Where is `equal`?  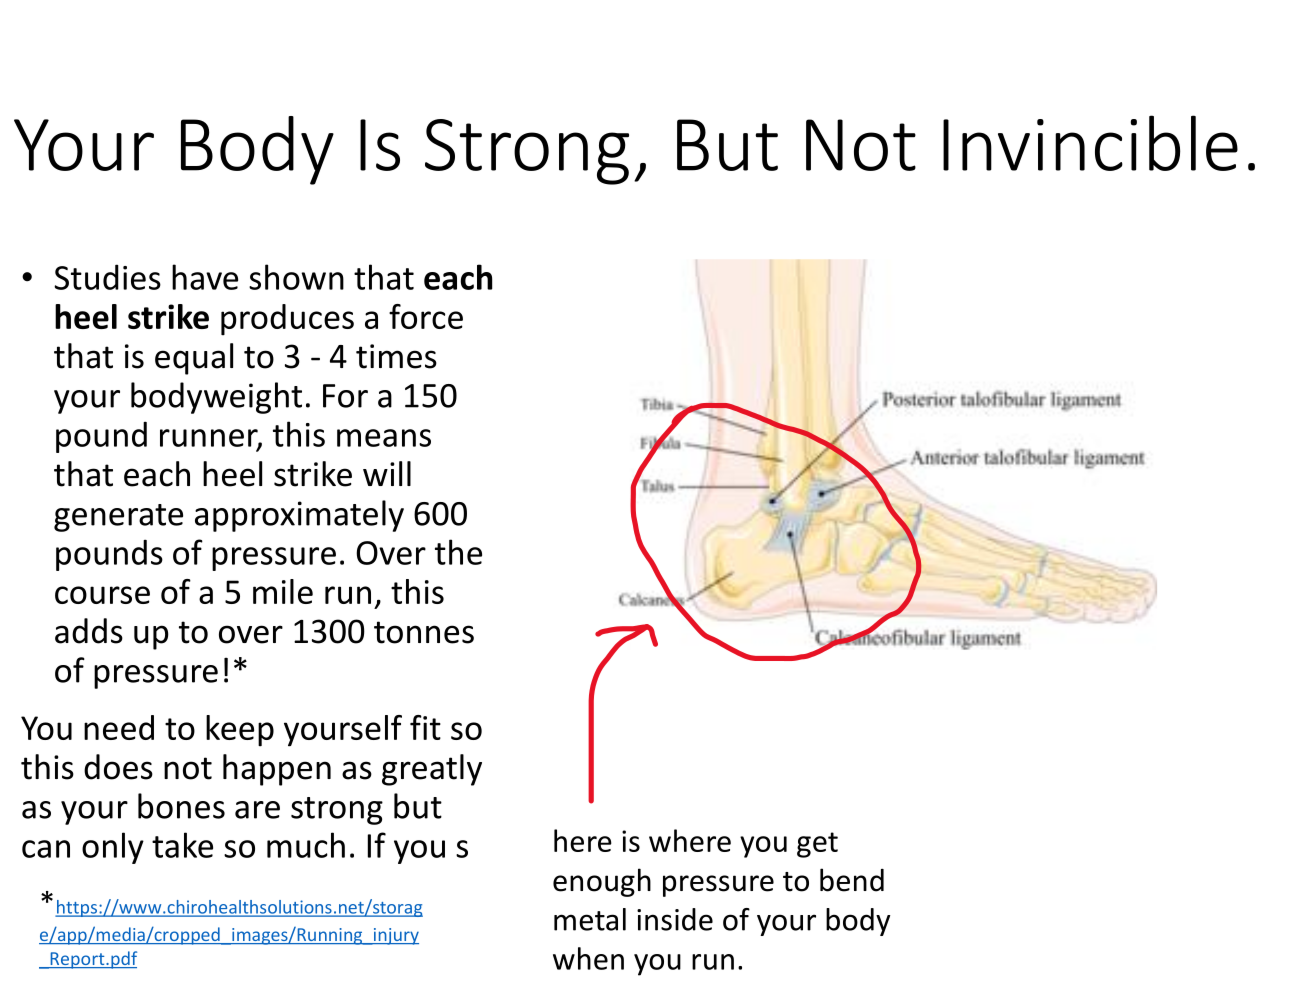 equal is located at coordinates (194, 359).
